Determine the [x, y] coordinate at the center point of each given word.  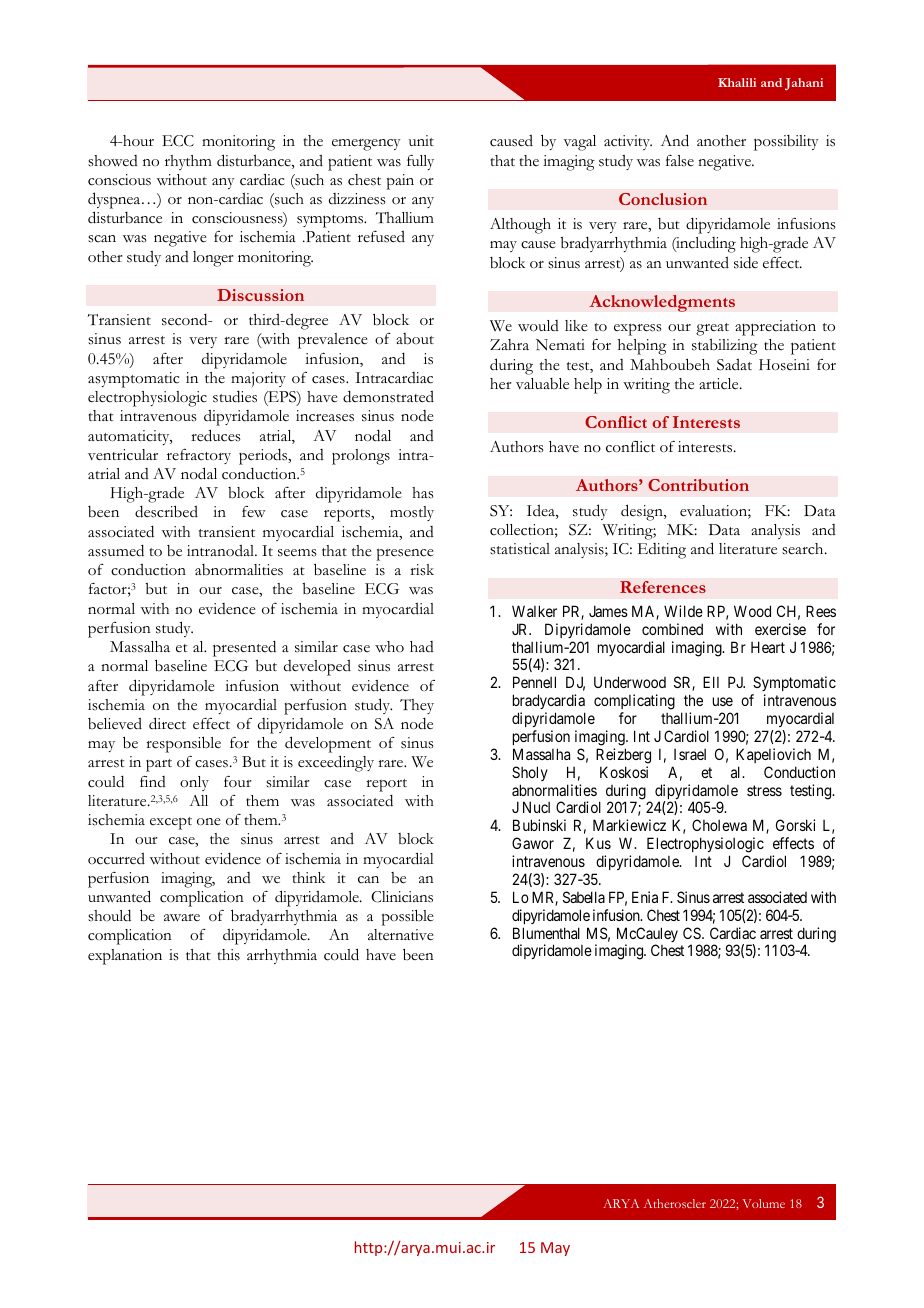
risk [422, 570]
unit [421, 140]
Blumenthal [546, 933]
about [415, 339]
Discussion [260, 295]
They [417, 706]
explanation [125, 957]
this [228, 955]
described [166, 511]
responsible [183, 744]
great [712, 329]
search [804, 549]
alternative [401, 935]
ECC [178, 141]
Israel [690, 754]
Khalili [737, 82]
